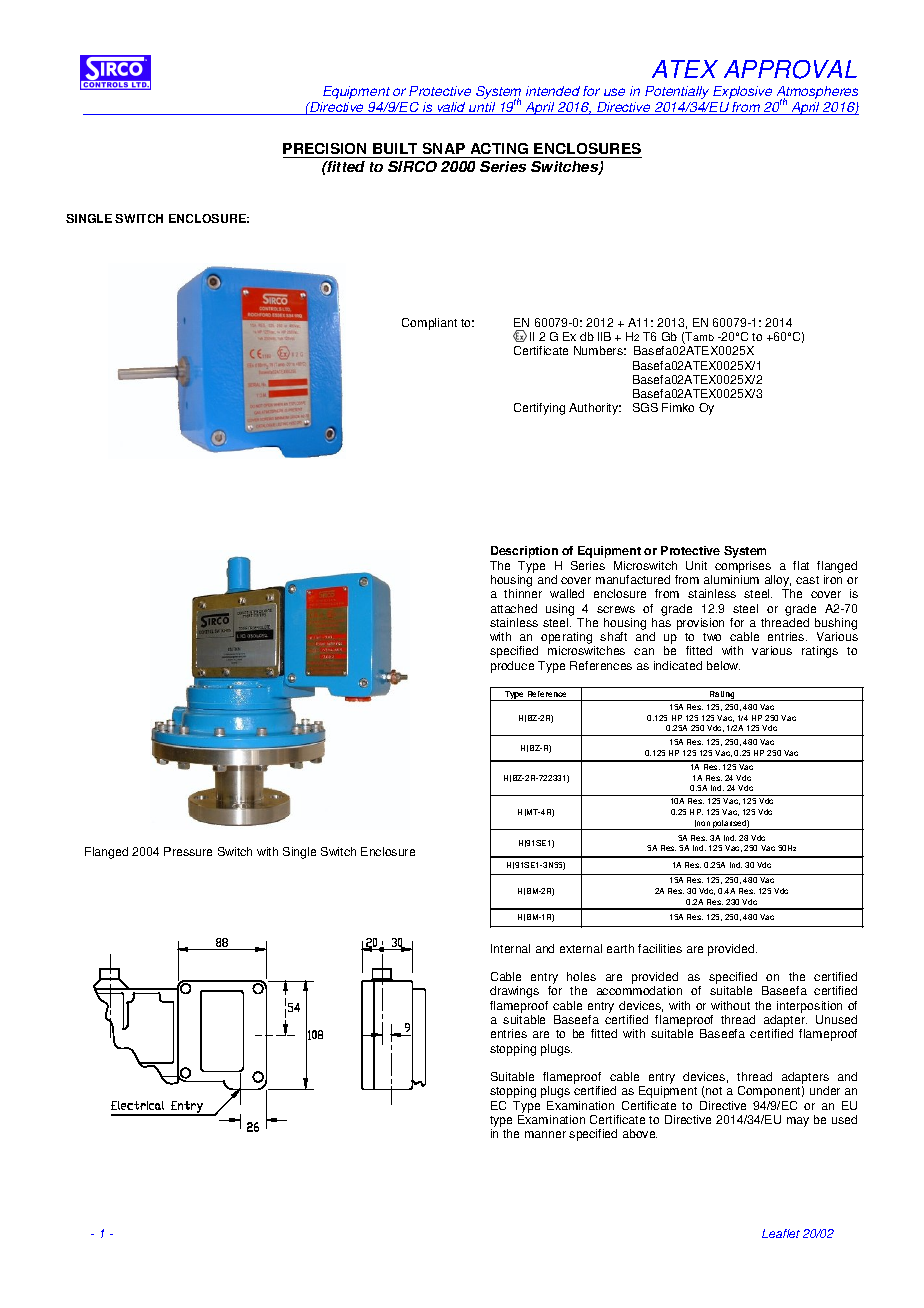 This image has height=1308, width=924. Describe the element at coordinates (482, 108) in the image. I see `until` at that location.
